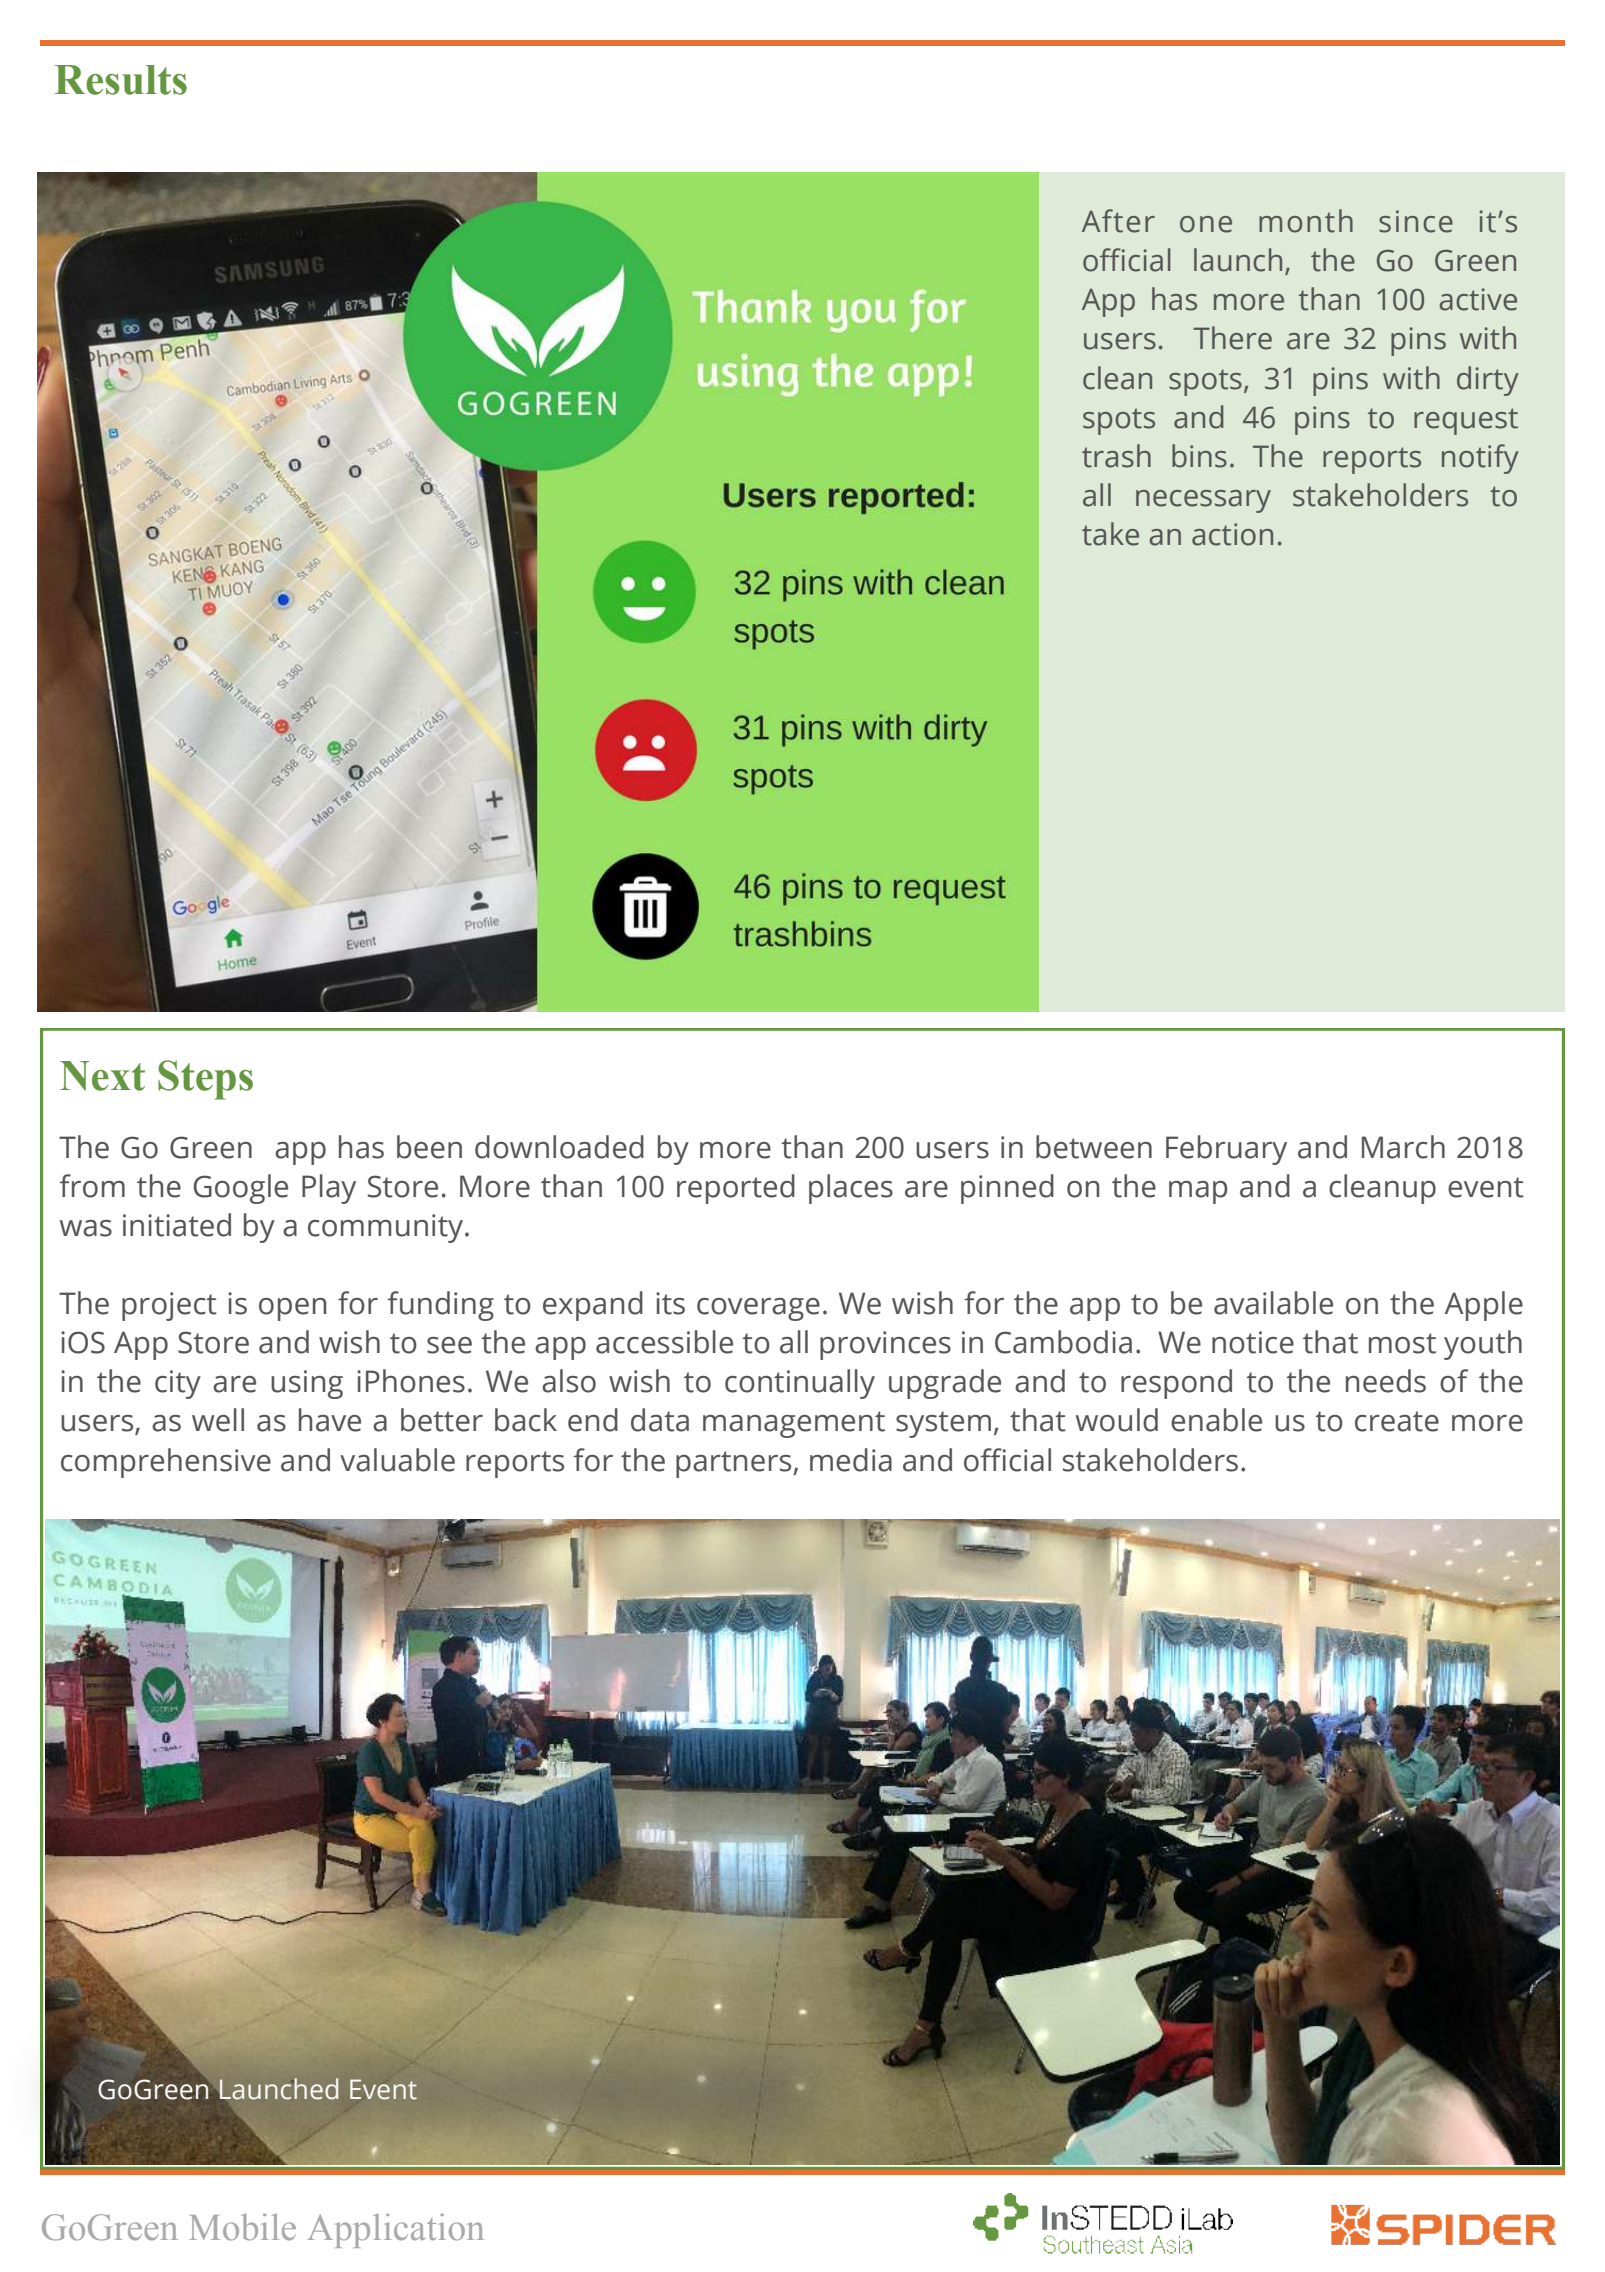 This page has width=1605, height=2272. I want to click on comprehensive, so click(166, 1463).
